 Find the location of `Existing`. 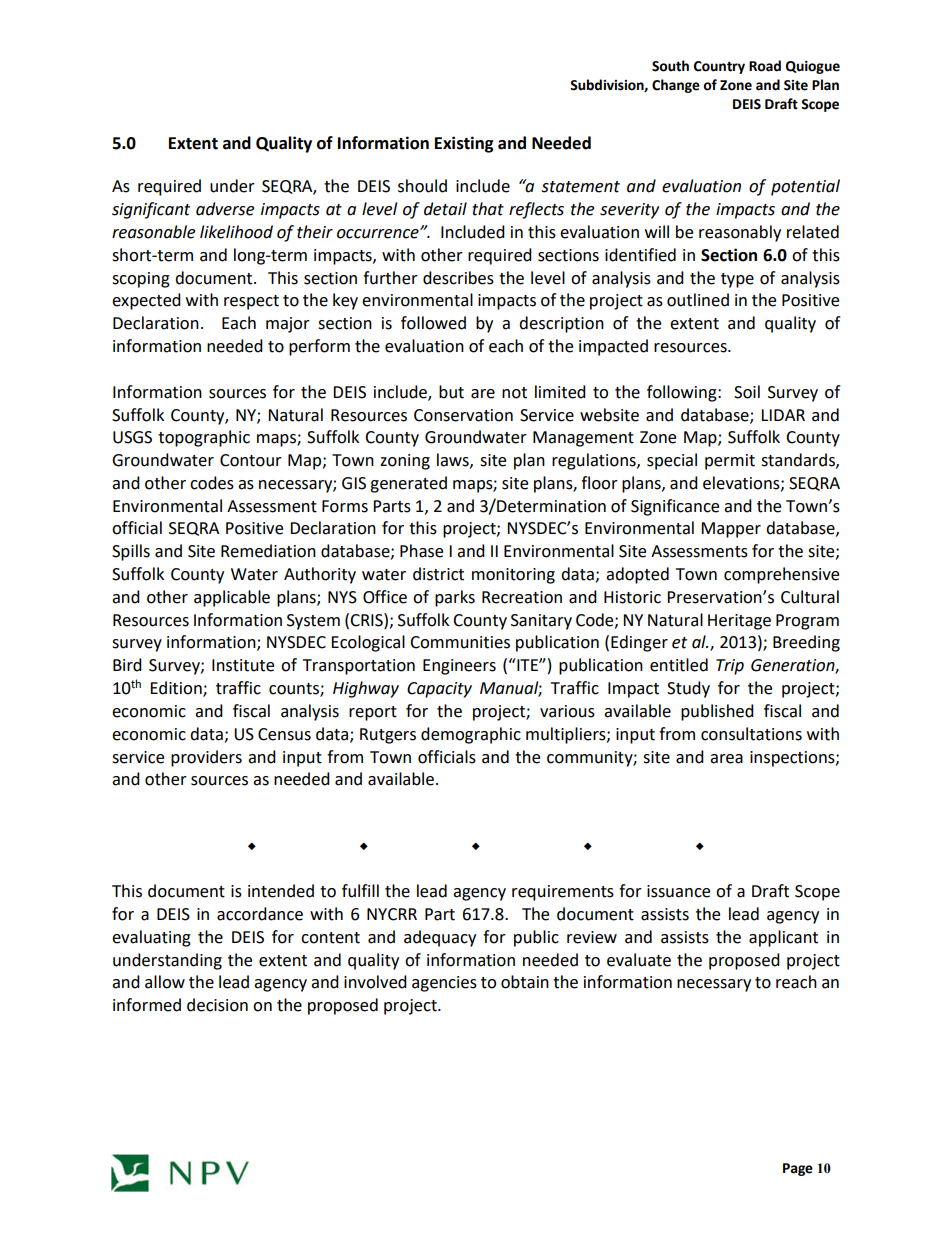

Existing is located at coordinates (464, 144).
